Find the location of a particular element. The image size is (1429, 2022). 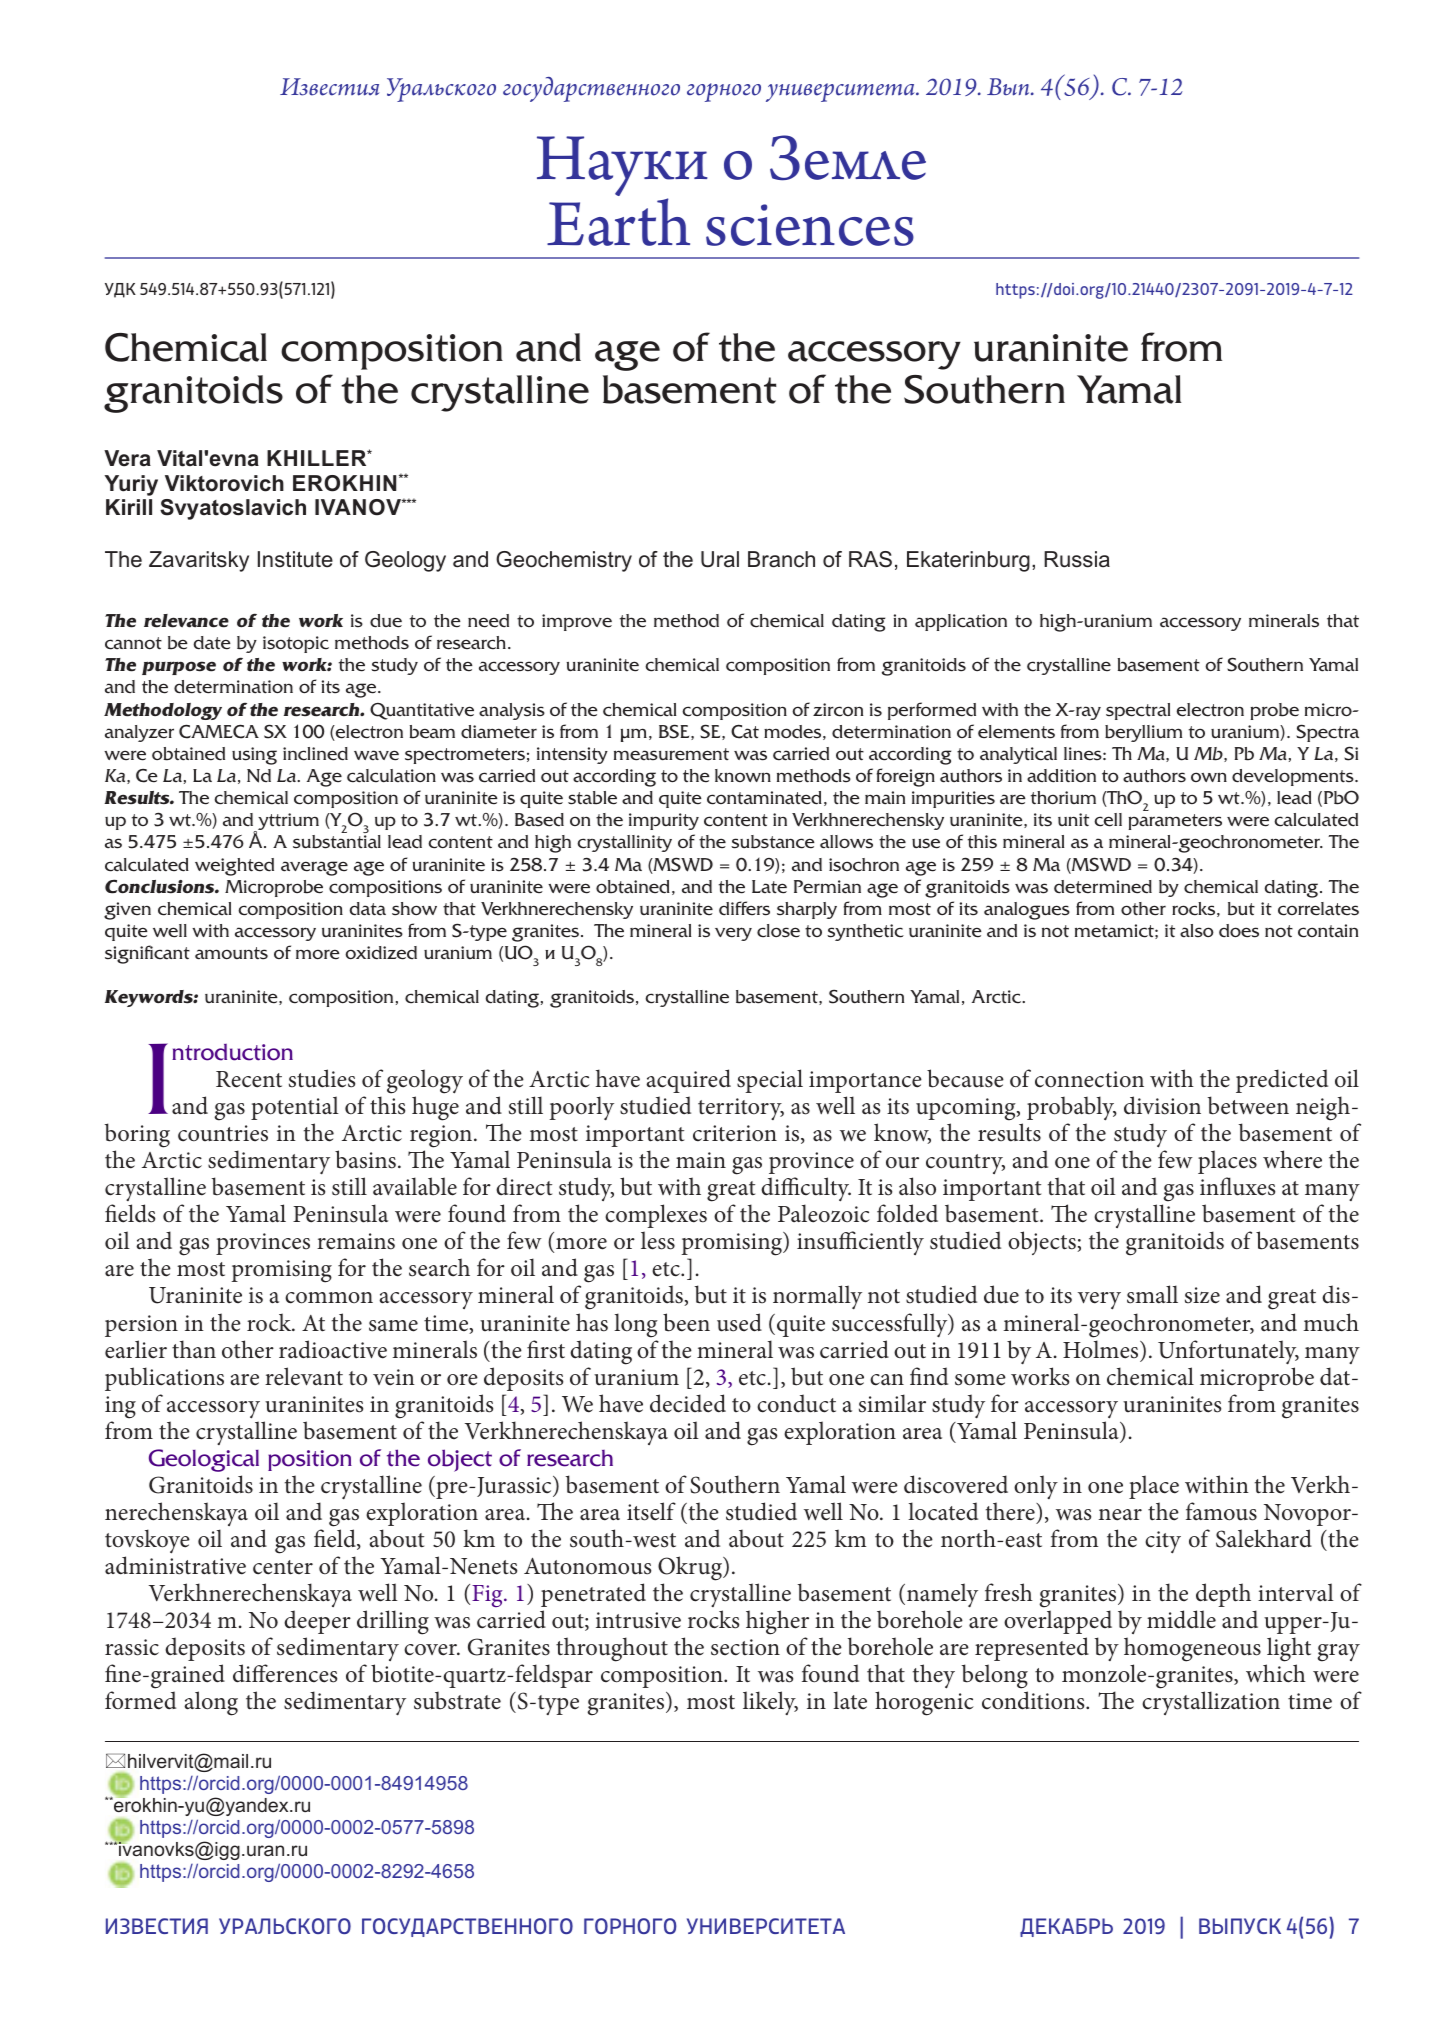

Earth is located at coordinates (618, 222).
